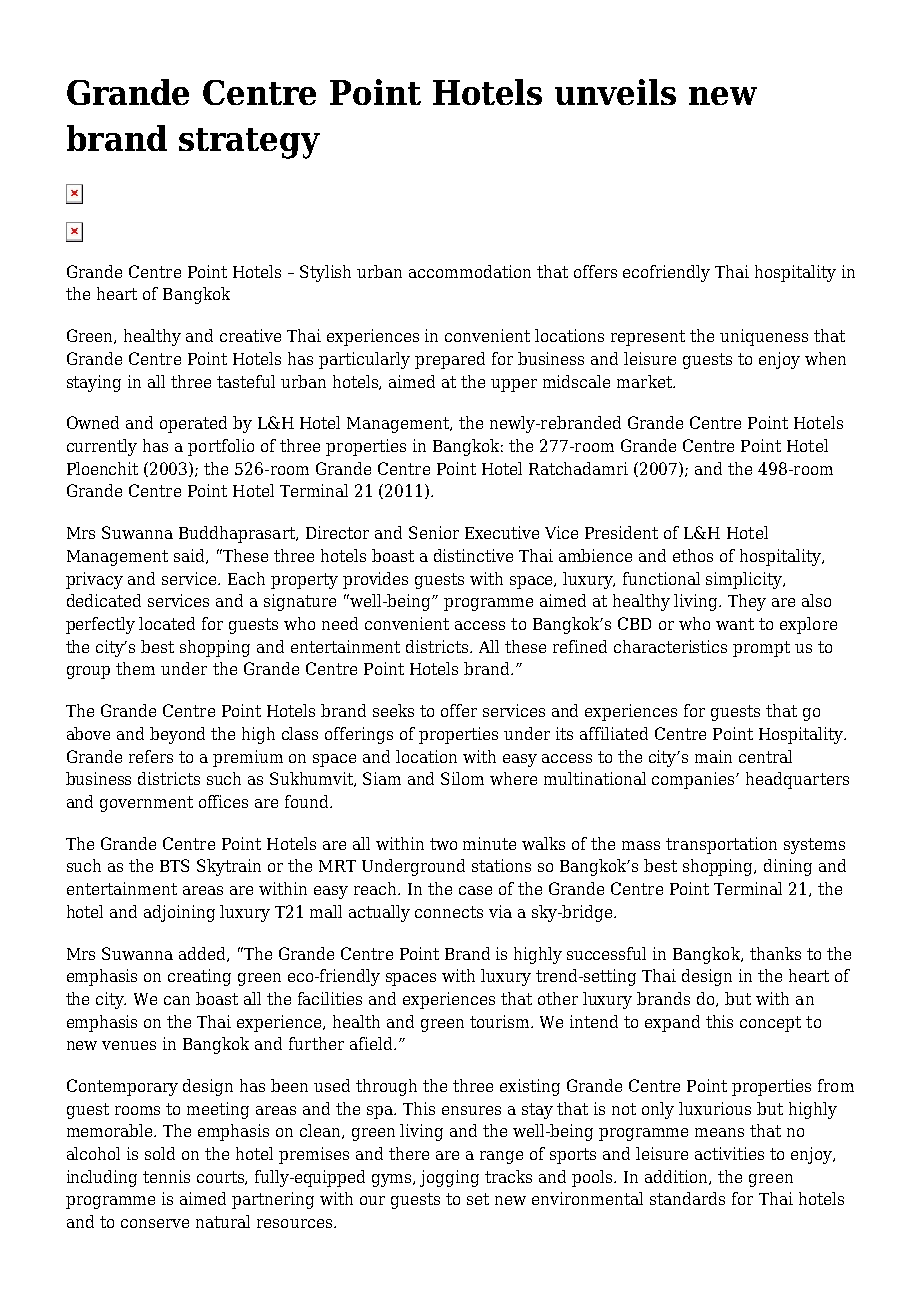 This document has height=1308, width=924. What do you see at coordinates (166, 1176) in the document?
I see `tennis` at bounding box center [166, 1176].
